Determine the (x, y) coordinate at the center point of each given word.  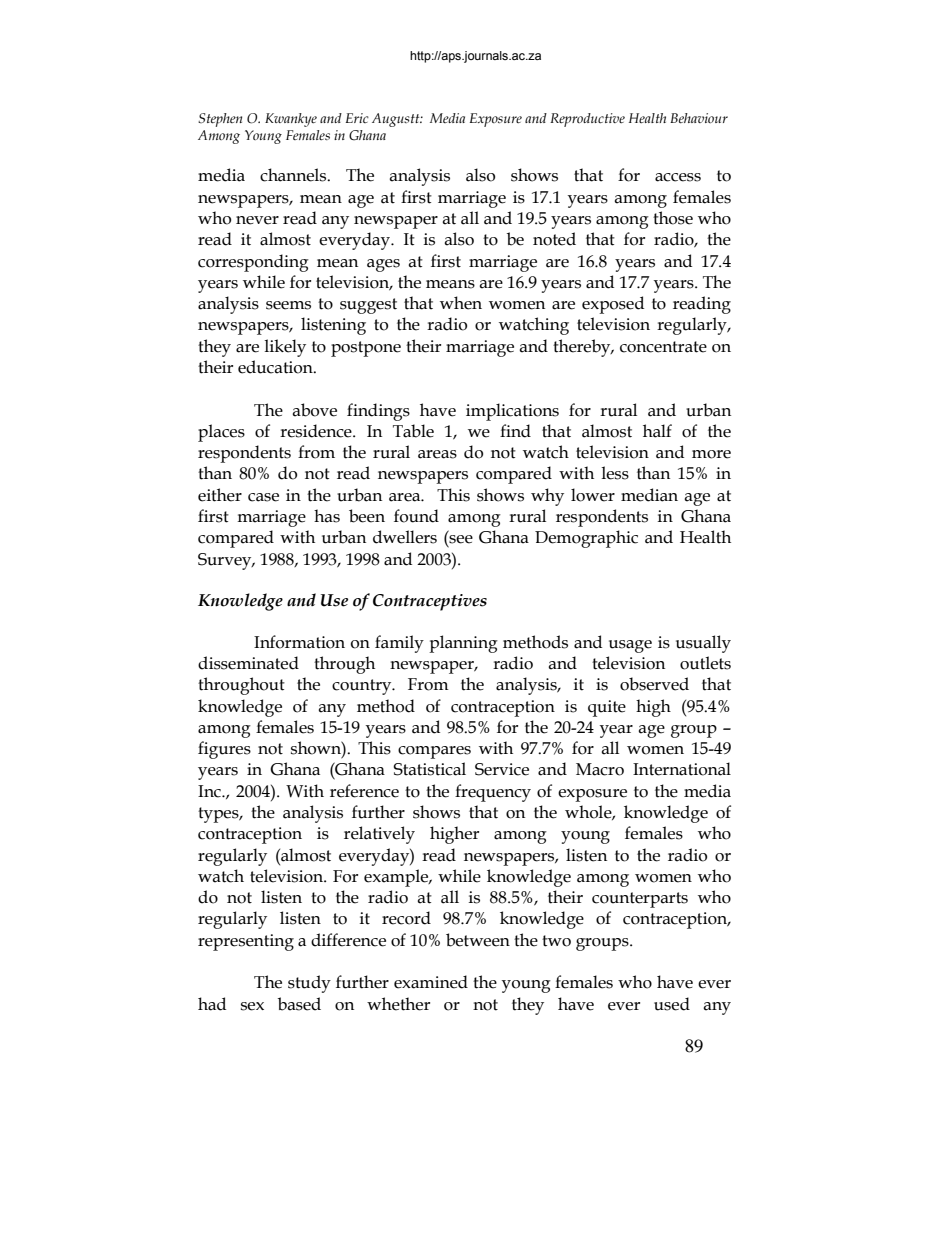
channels (294, 175)
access (678, 177)
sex (252, 1006)
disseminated (248, 663)
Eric (357, 118)
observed (654, 684)
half (657, 431)
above (314, 410)
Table (413, 431)
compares (434, 752)
